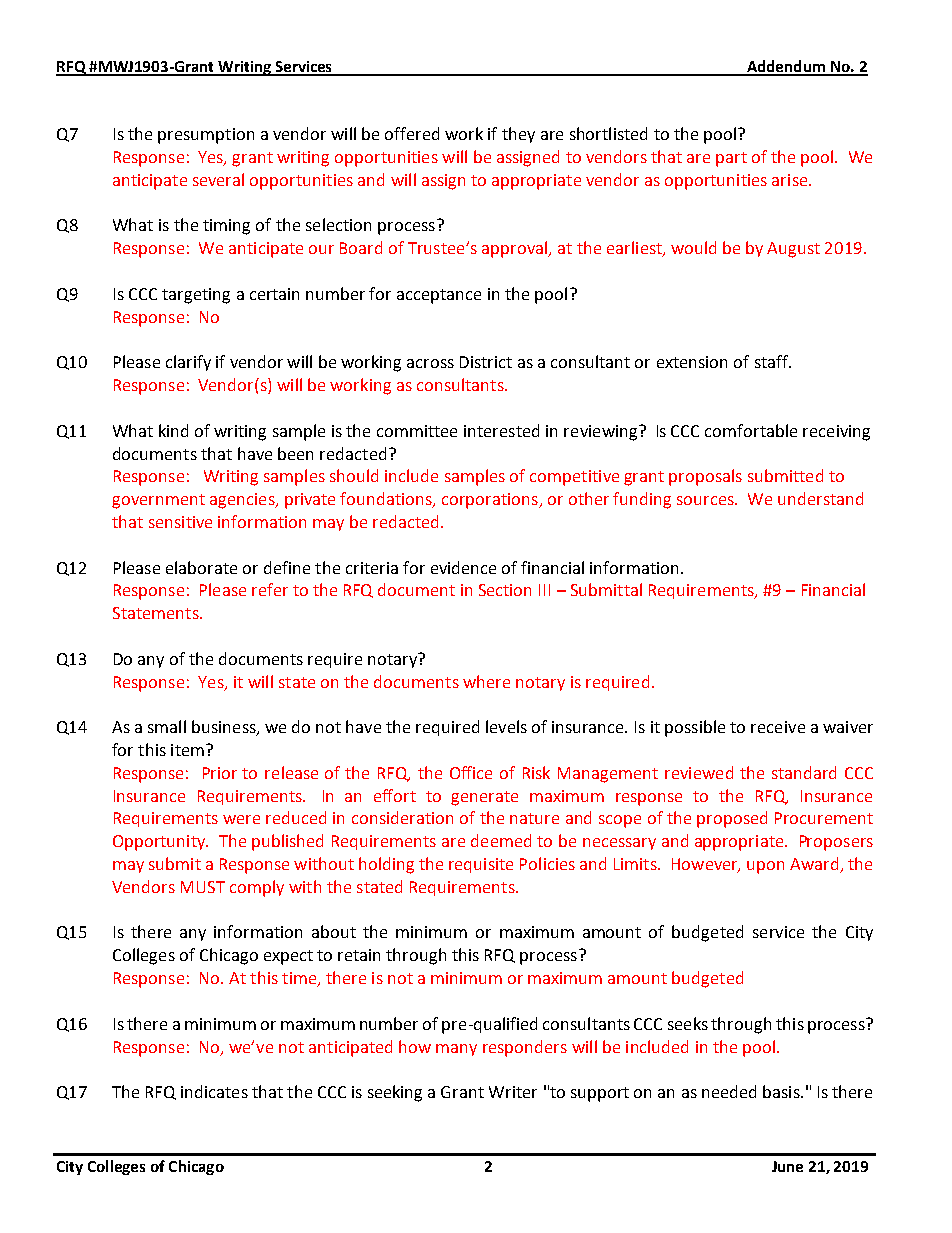  I want to click on staff, so click(772, 361).
